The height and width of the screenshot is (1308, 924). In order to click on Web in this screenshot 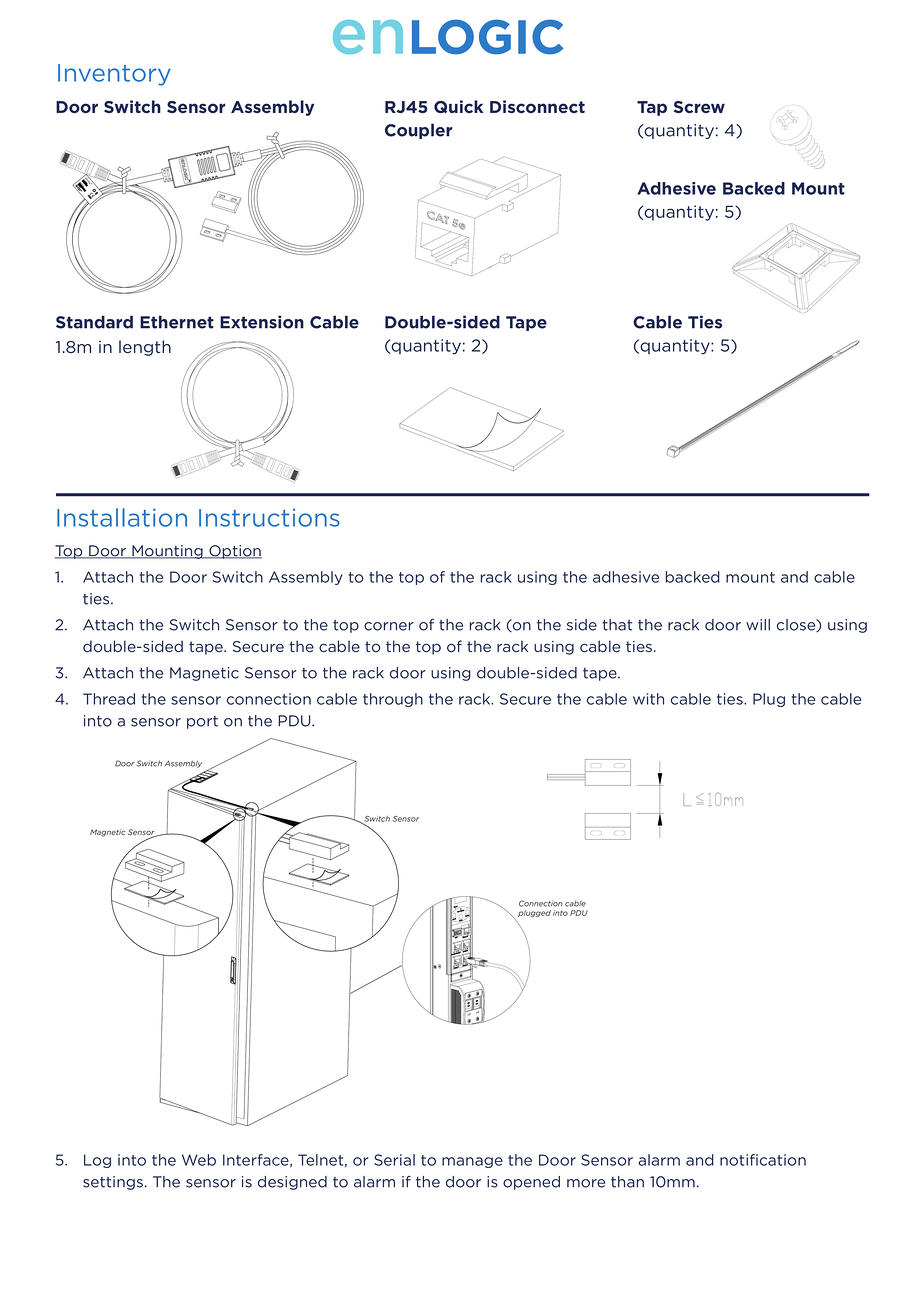, I will do `click(199, 1160)`.
